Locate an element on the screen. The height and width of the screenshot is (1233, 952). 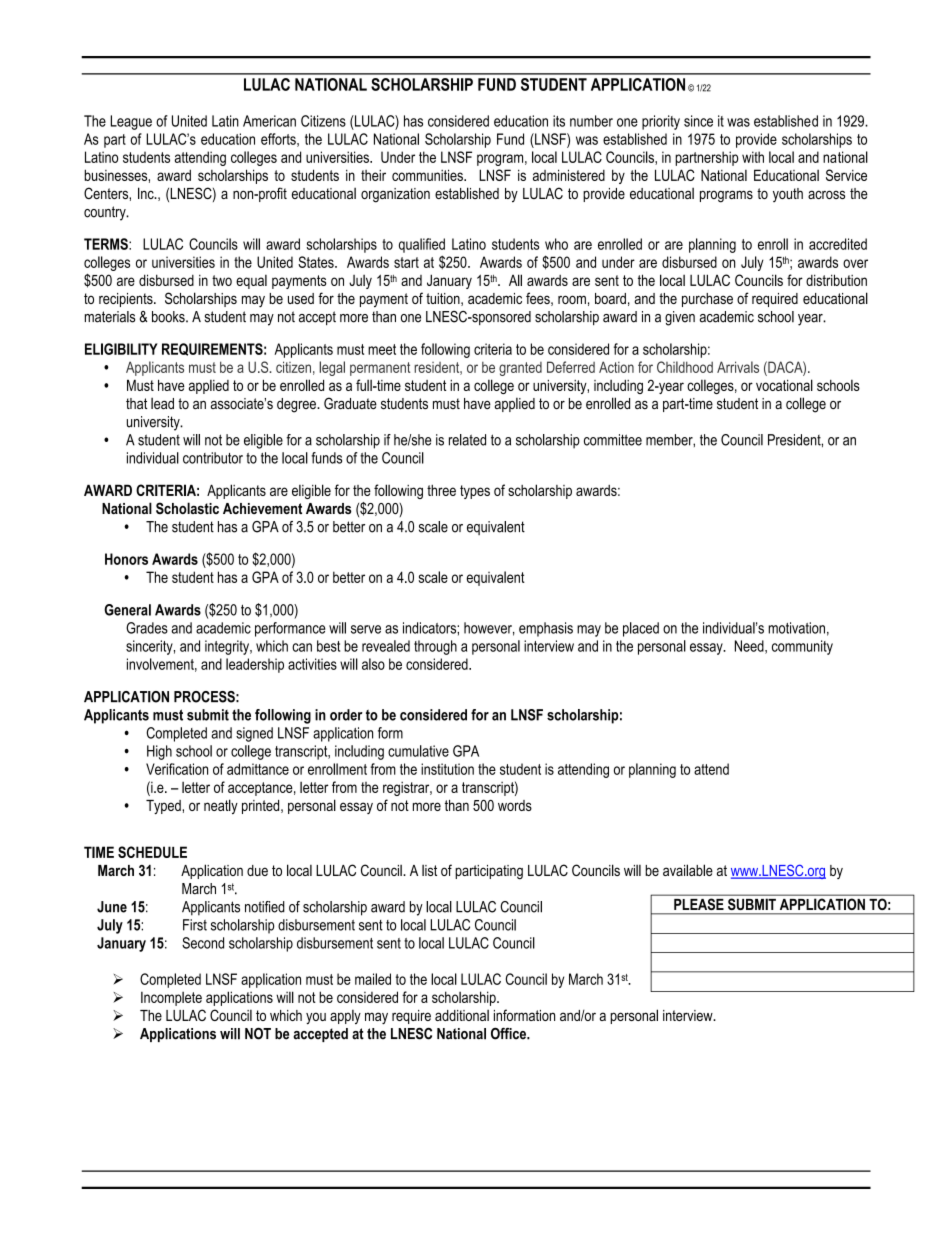
vocational is located at coordinates (784, 385).
